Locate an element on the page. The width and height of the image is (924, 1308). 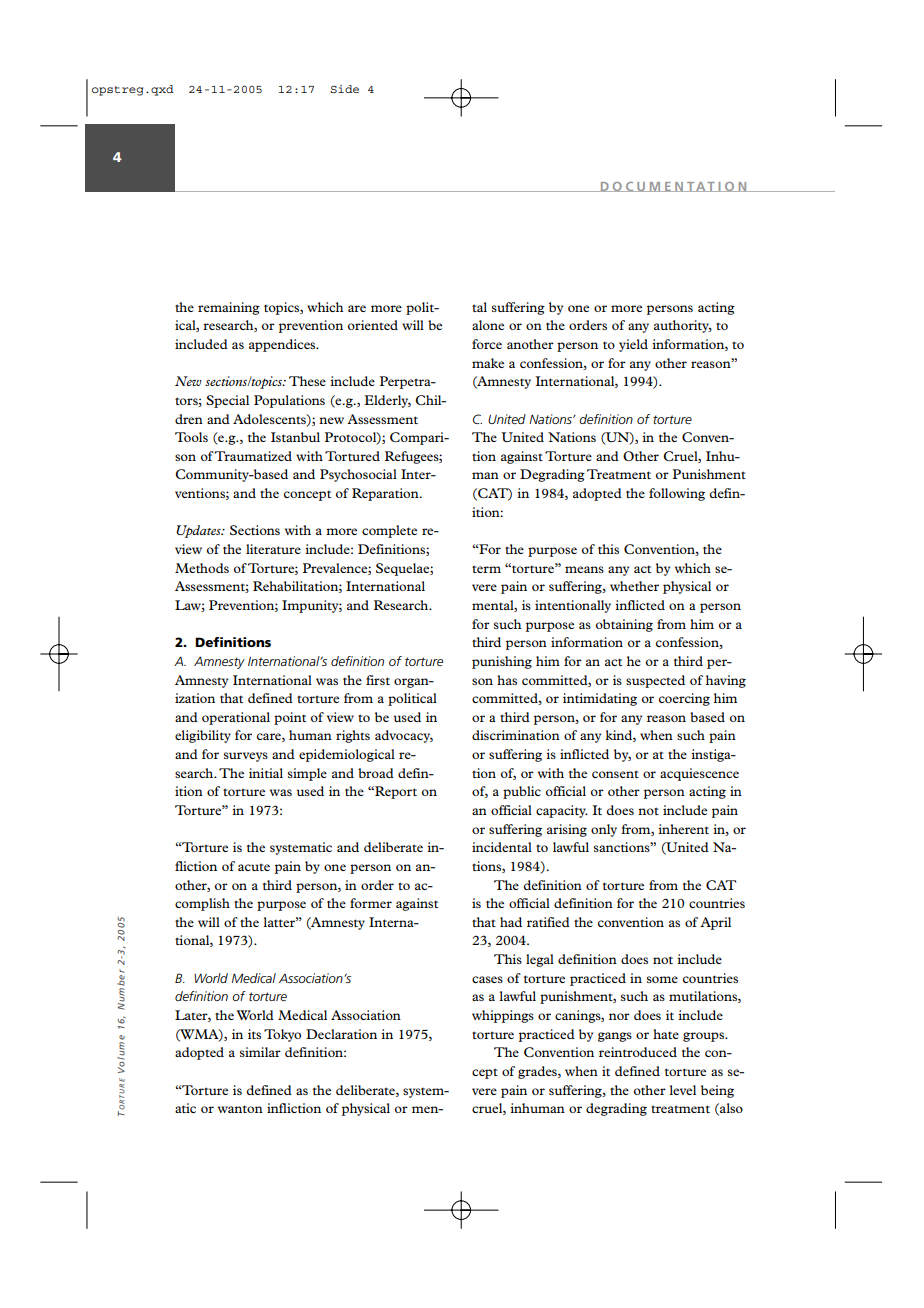
similar is located at coordinates (260, 1052).
